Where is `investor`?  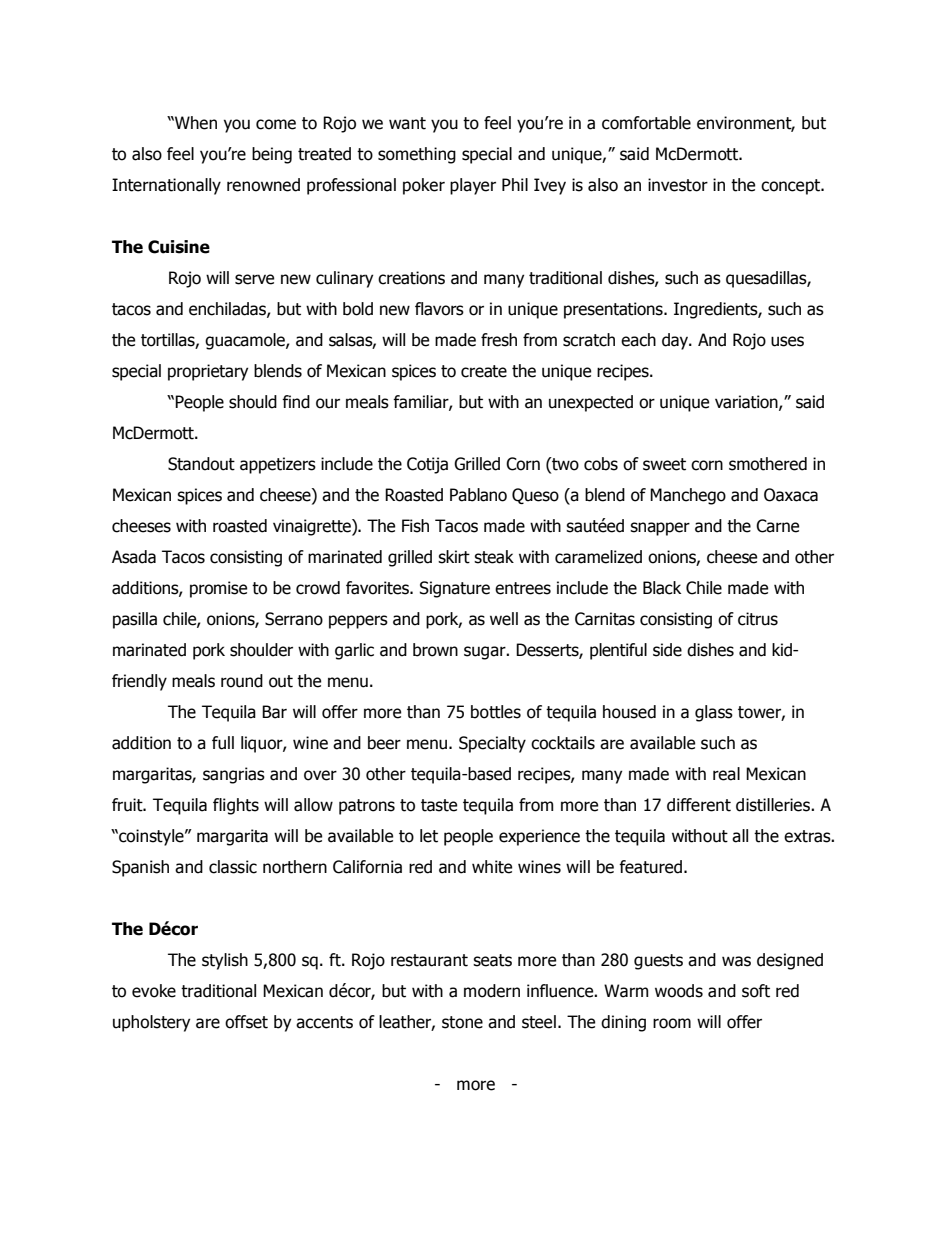 investor is located at coordinates (678, 185).
